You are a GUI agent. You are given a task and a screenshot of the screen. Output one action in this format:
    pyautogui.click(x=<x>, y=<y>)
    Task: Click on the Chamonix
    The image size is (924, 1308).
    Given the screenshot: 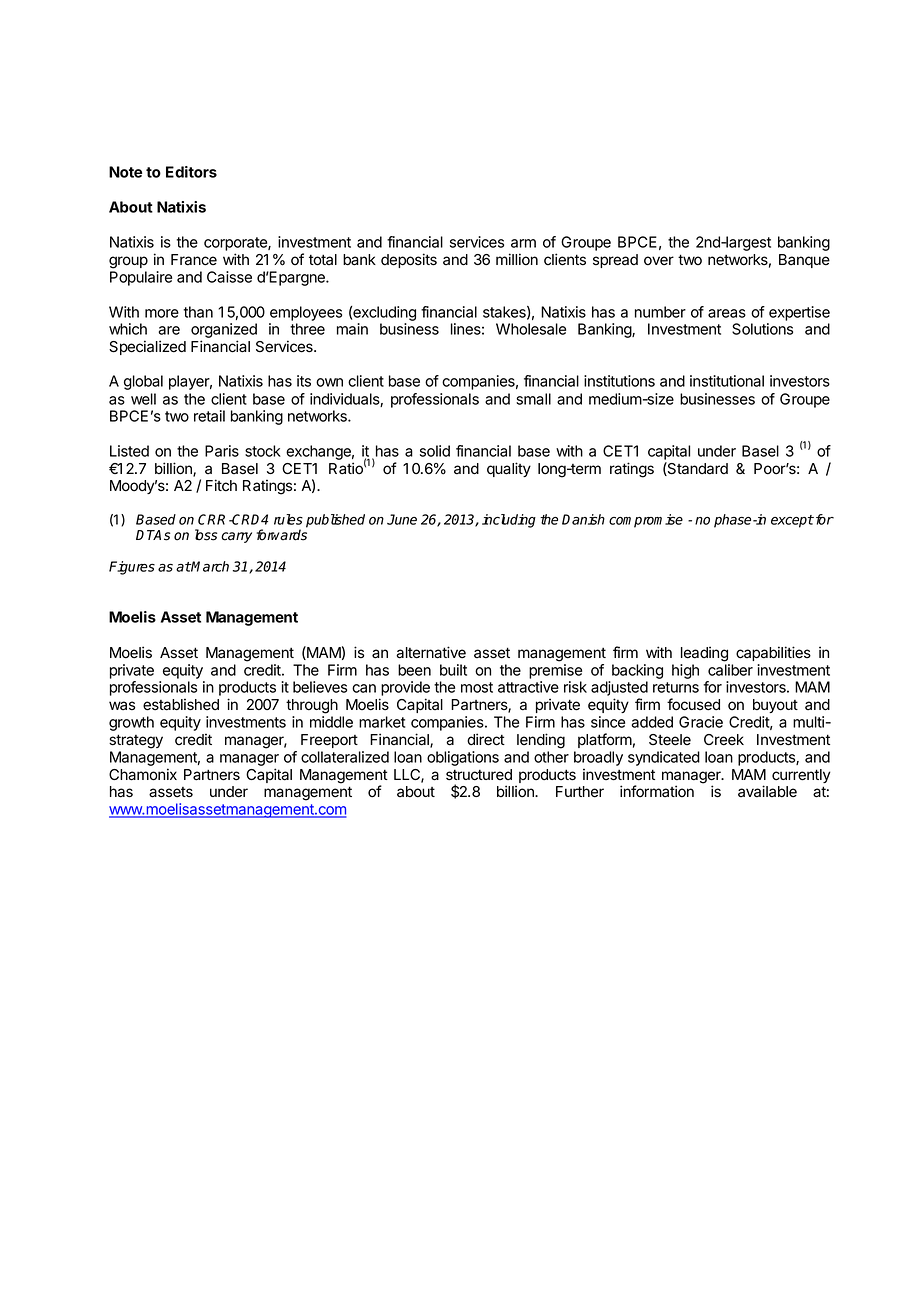 What is the action you would take?
    pyautogui.click(x=143, y=774)
